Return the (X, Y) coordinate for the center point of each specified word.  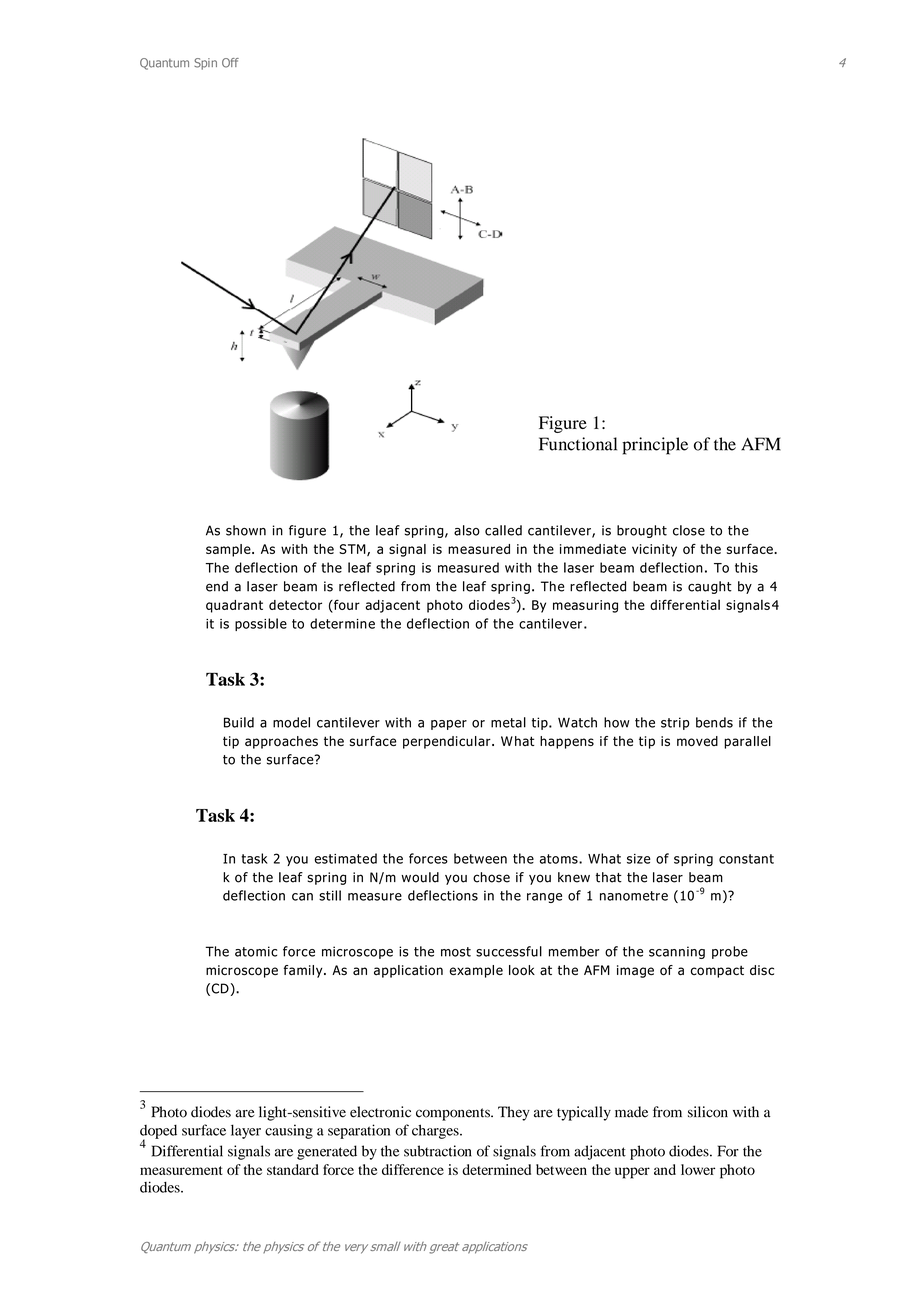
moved (697, 741)
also (467, 530)
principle (655, 446)
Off (230, 63)
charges (436, 1131)
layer (246, 1131)
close (689, 530)
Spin (205, 64)
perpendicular (448, 742)
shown (246, 530)
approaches (281, 742)
